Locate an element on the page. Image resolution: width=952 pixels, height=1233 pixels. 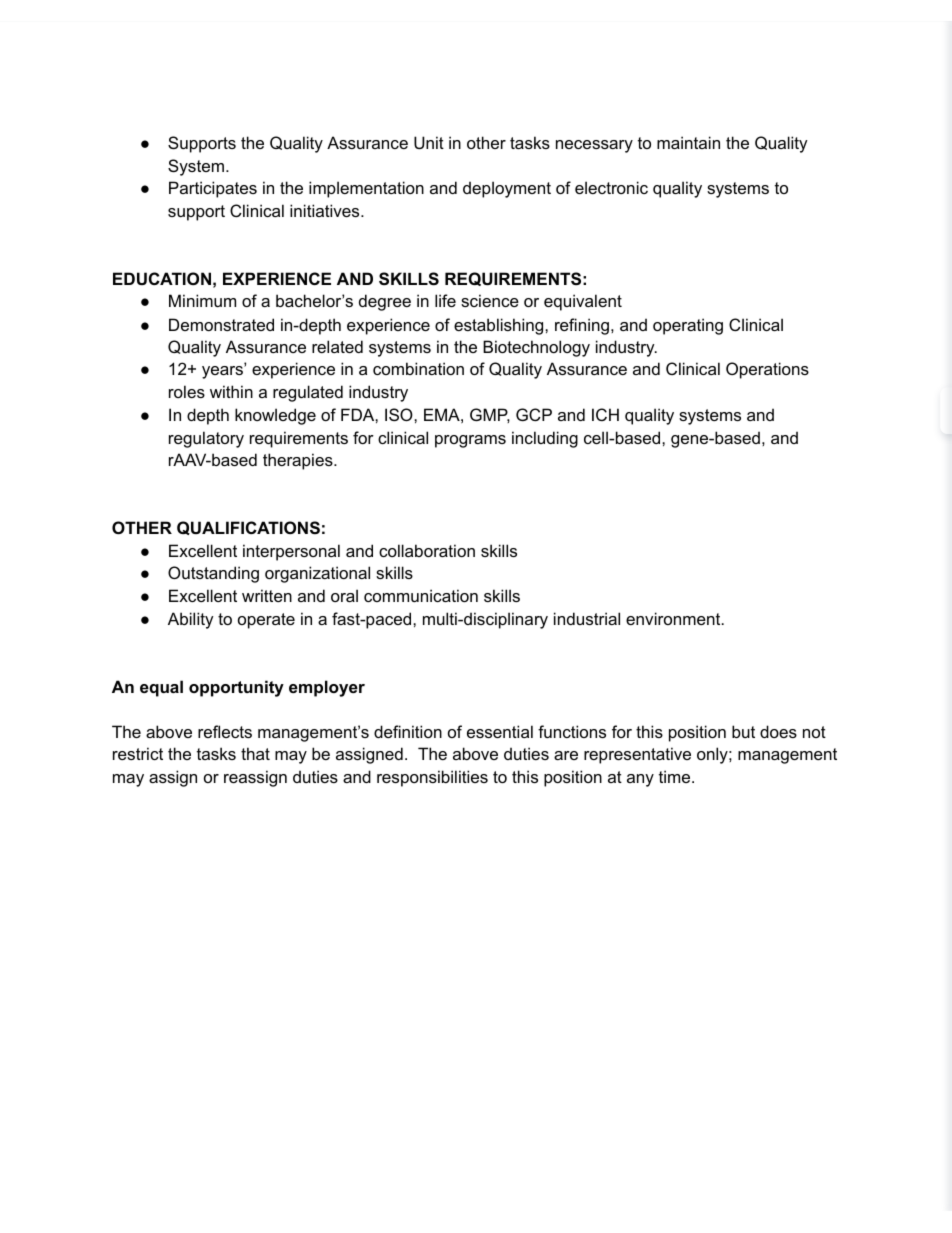
science is located at coordinates (490, 300).
